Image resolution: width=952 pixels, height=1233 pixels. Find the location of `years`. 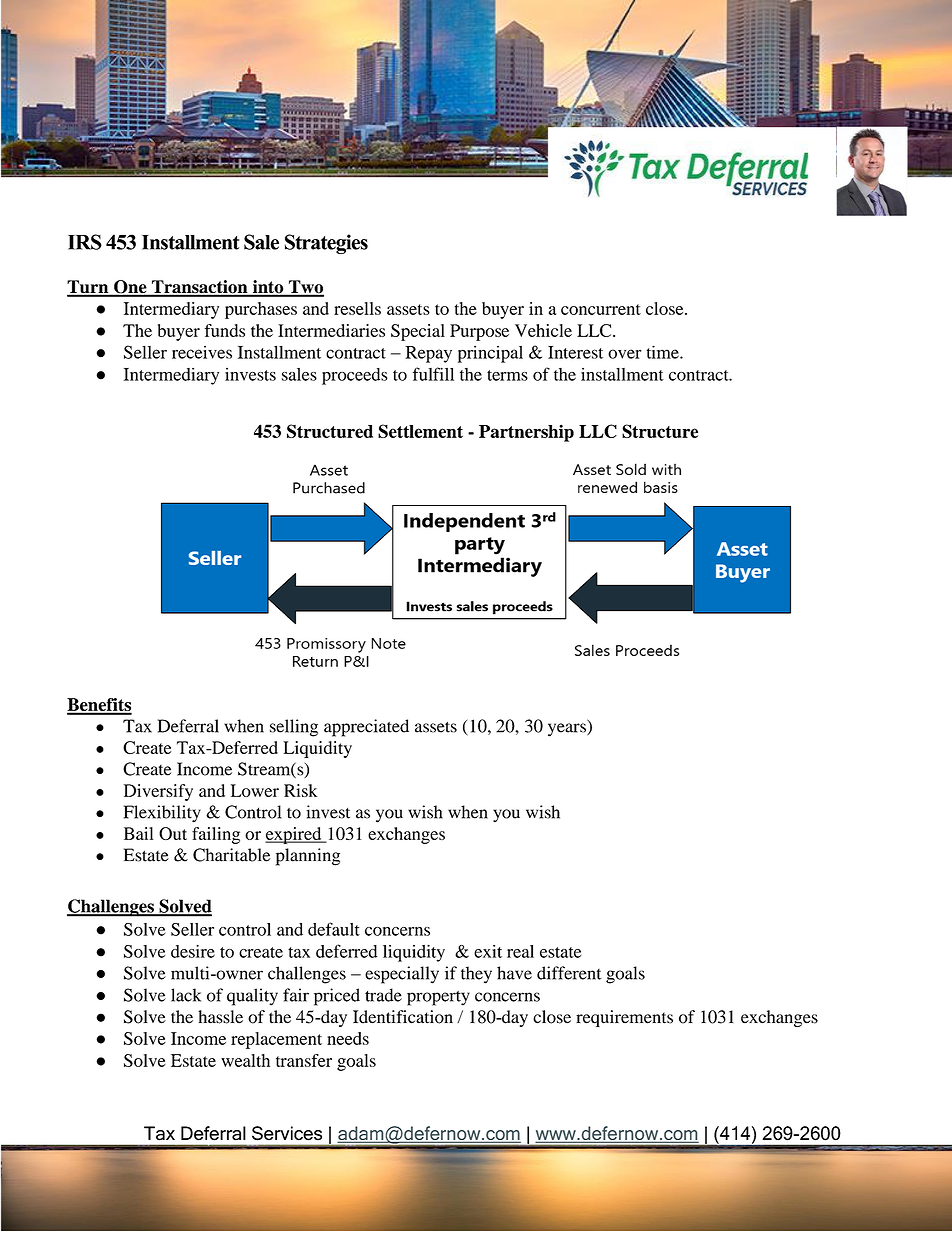

years is located at coordinates (568, 730).
